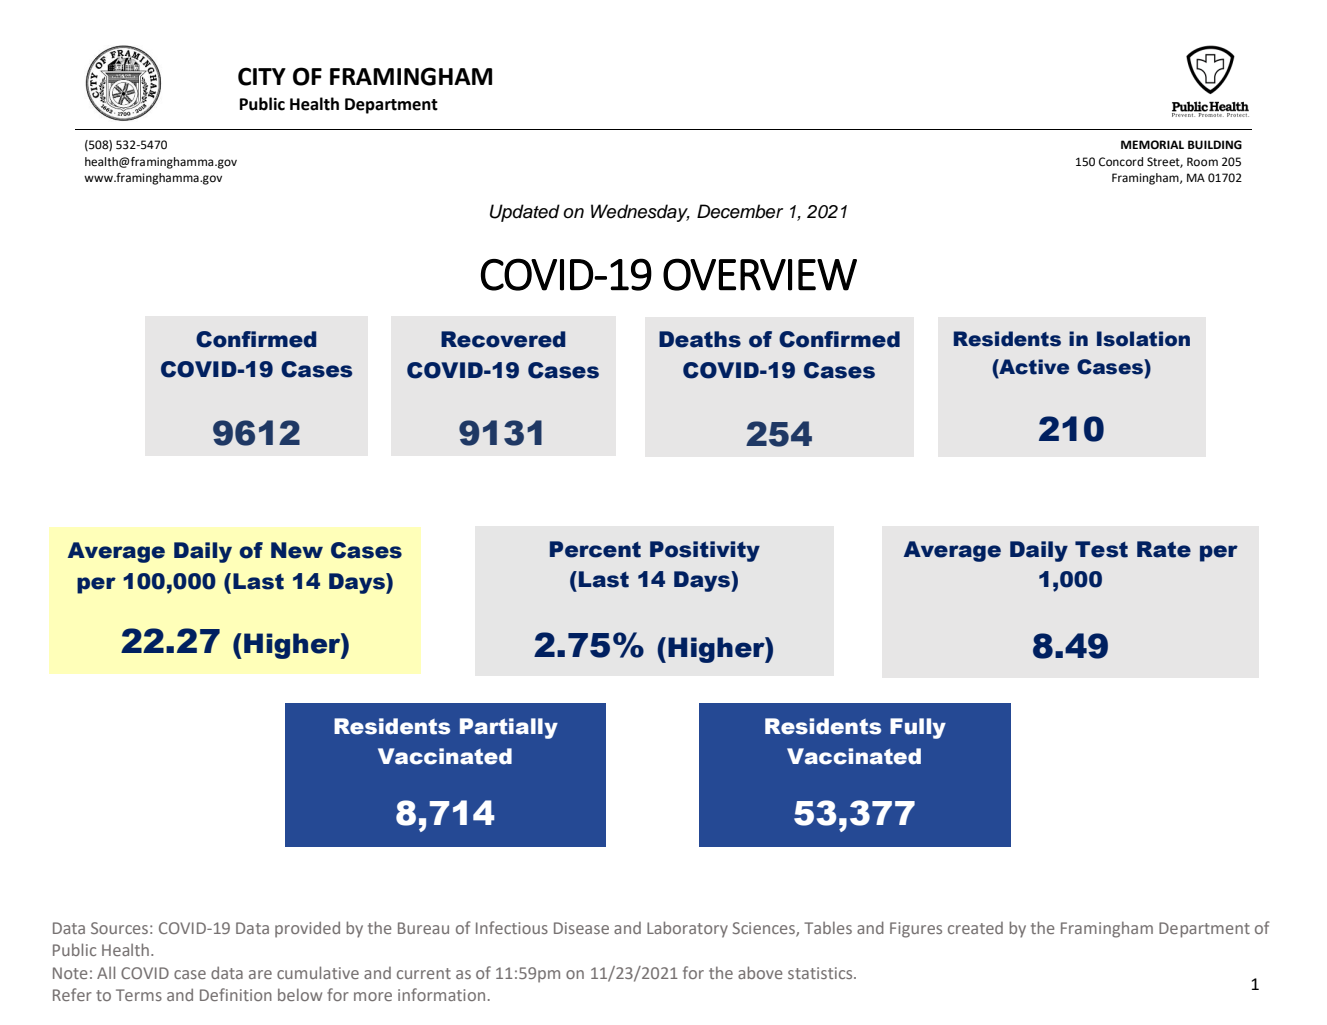 The height and width of the document is (1025, 1327). I want to click on OVERVIEW, so click(760, 274).
